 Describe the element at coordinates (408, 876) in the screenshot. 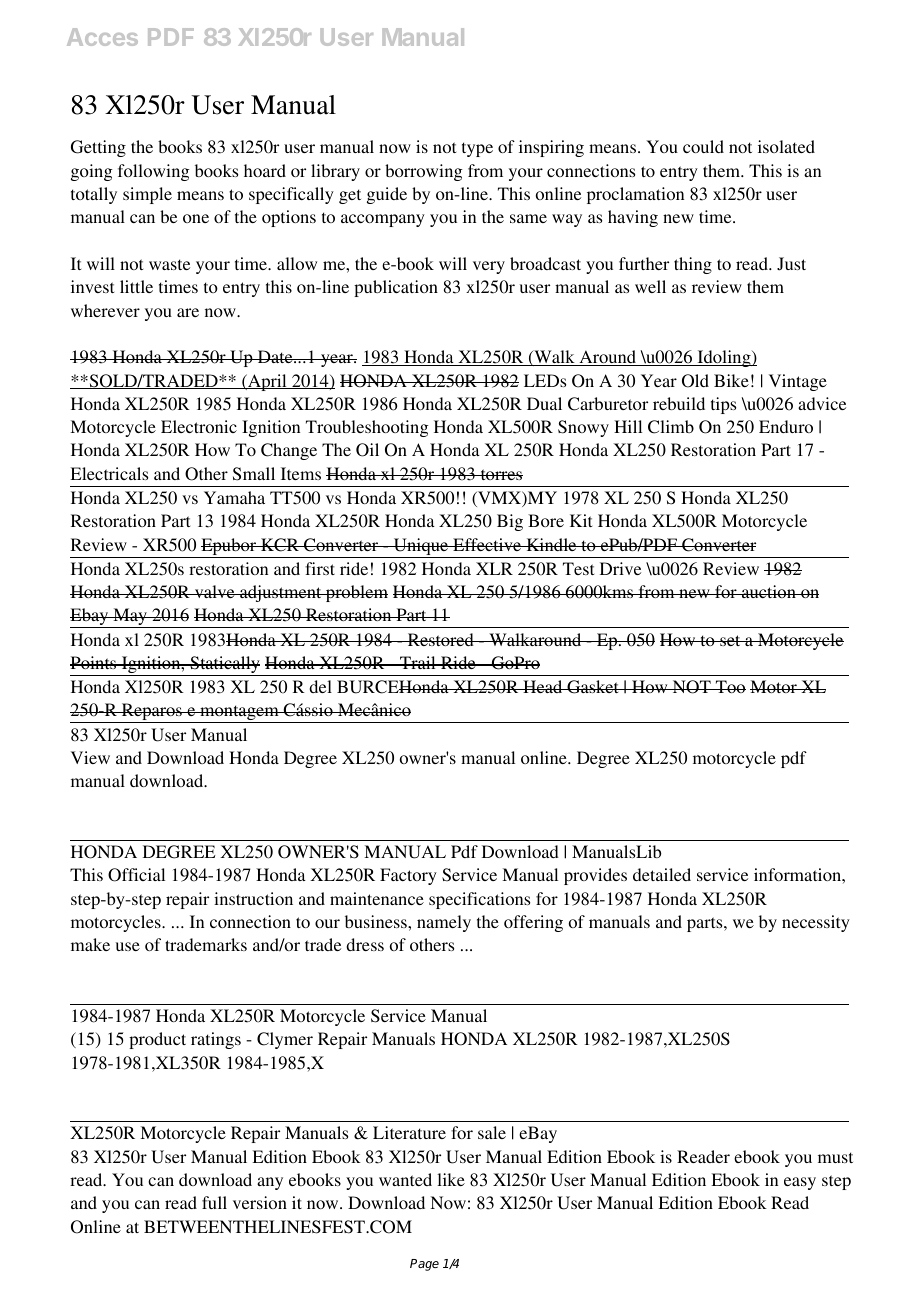

I see `Factory` at that location.
